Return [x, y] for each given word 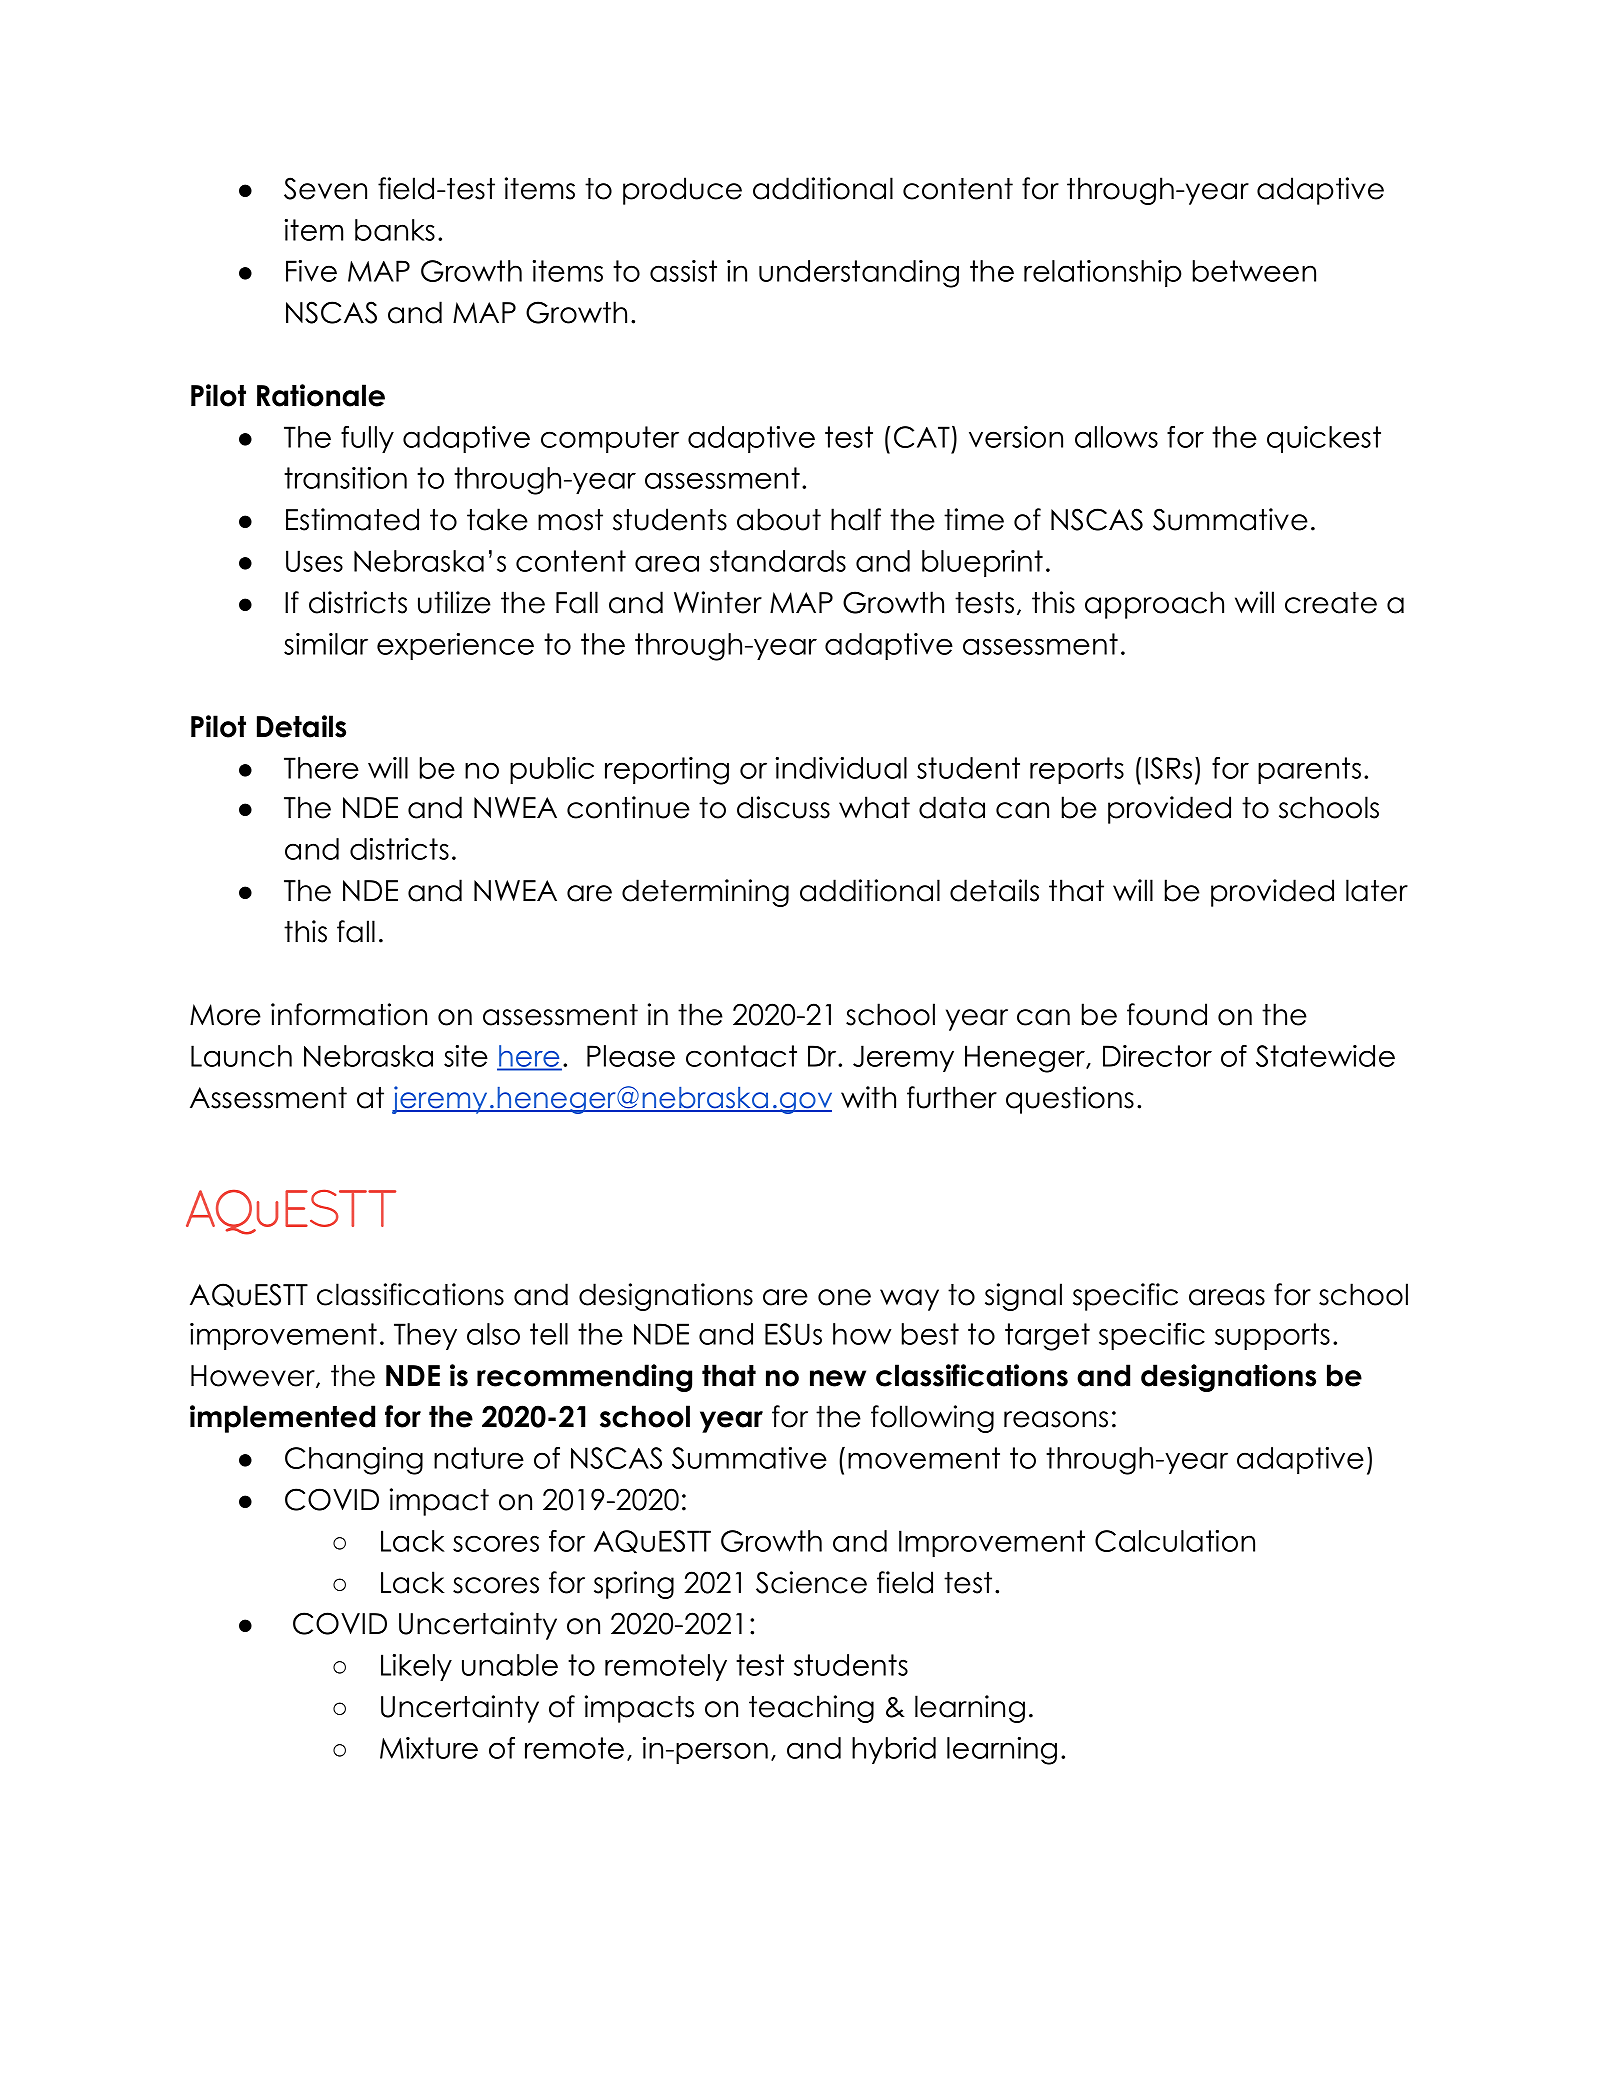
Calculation [1175, 1541]
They [425, 1336]
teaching [811, 1709]
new [838, 1378]
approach [1154, 605]
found [1167, 1014]
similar [326, 644]
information [349, 1014]
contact [741, 1056]
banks [395, 230]
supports [1272, 1336]
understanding [859, 274]
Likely [416, 1667]
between [1254, 271]
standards [778, 561]
